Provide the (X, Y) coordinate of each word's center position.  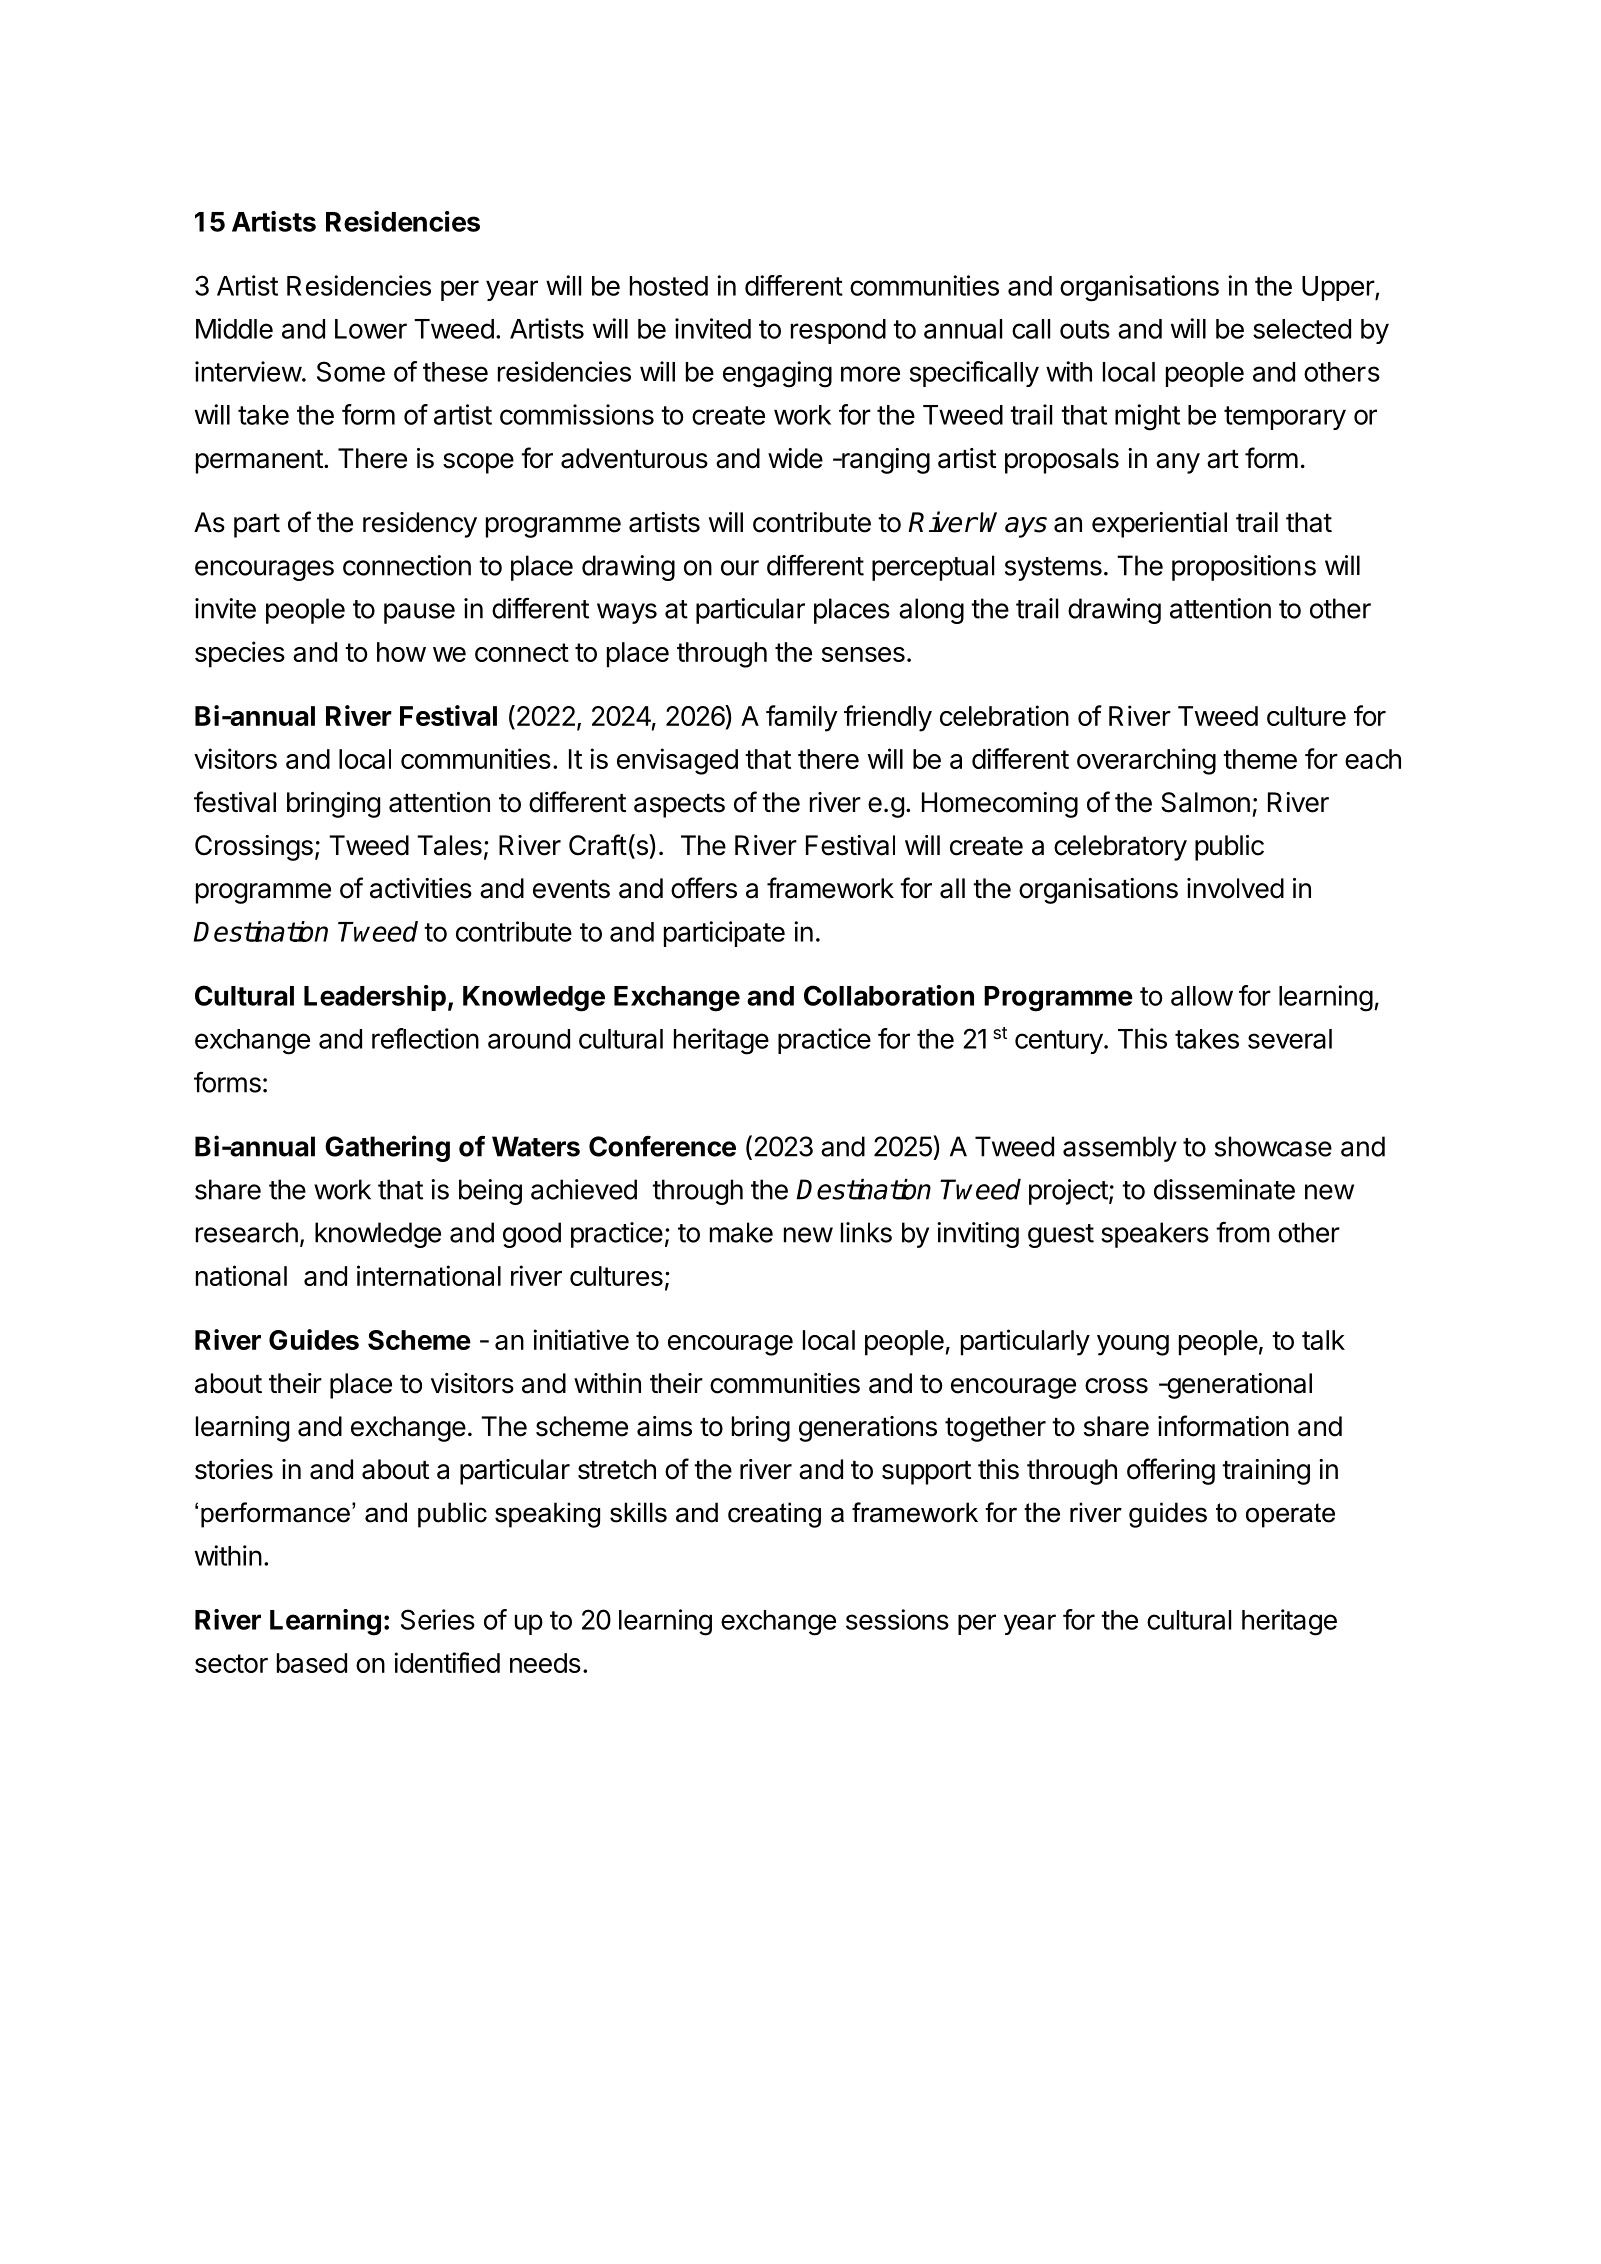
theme (1260, 759)
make (741, 1232)
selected (1302, 329)
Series (438, 1619)
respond (838, 331)
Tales (449, 845)
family (802, 718)
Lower (371, 329)
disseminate (1224, 1189)
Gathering (387, 1148)
